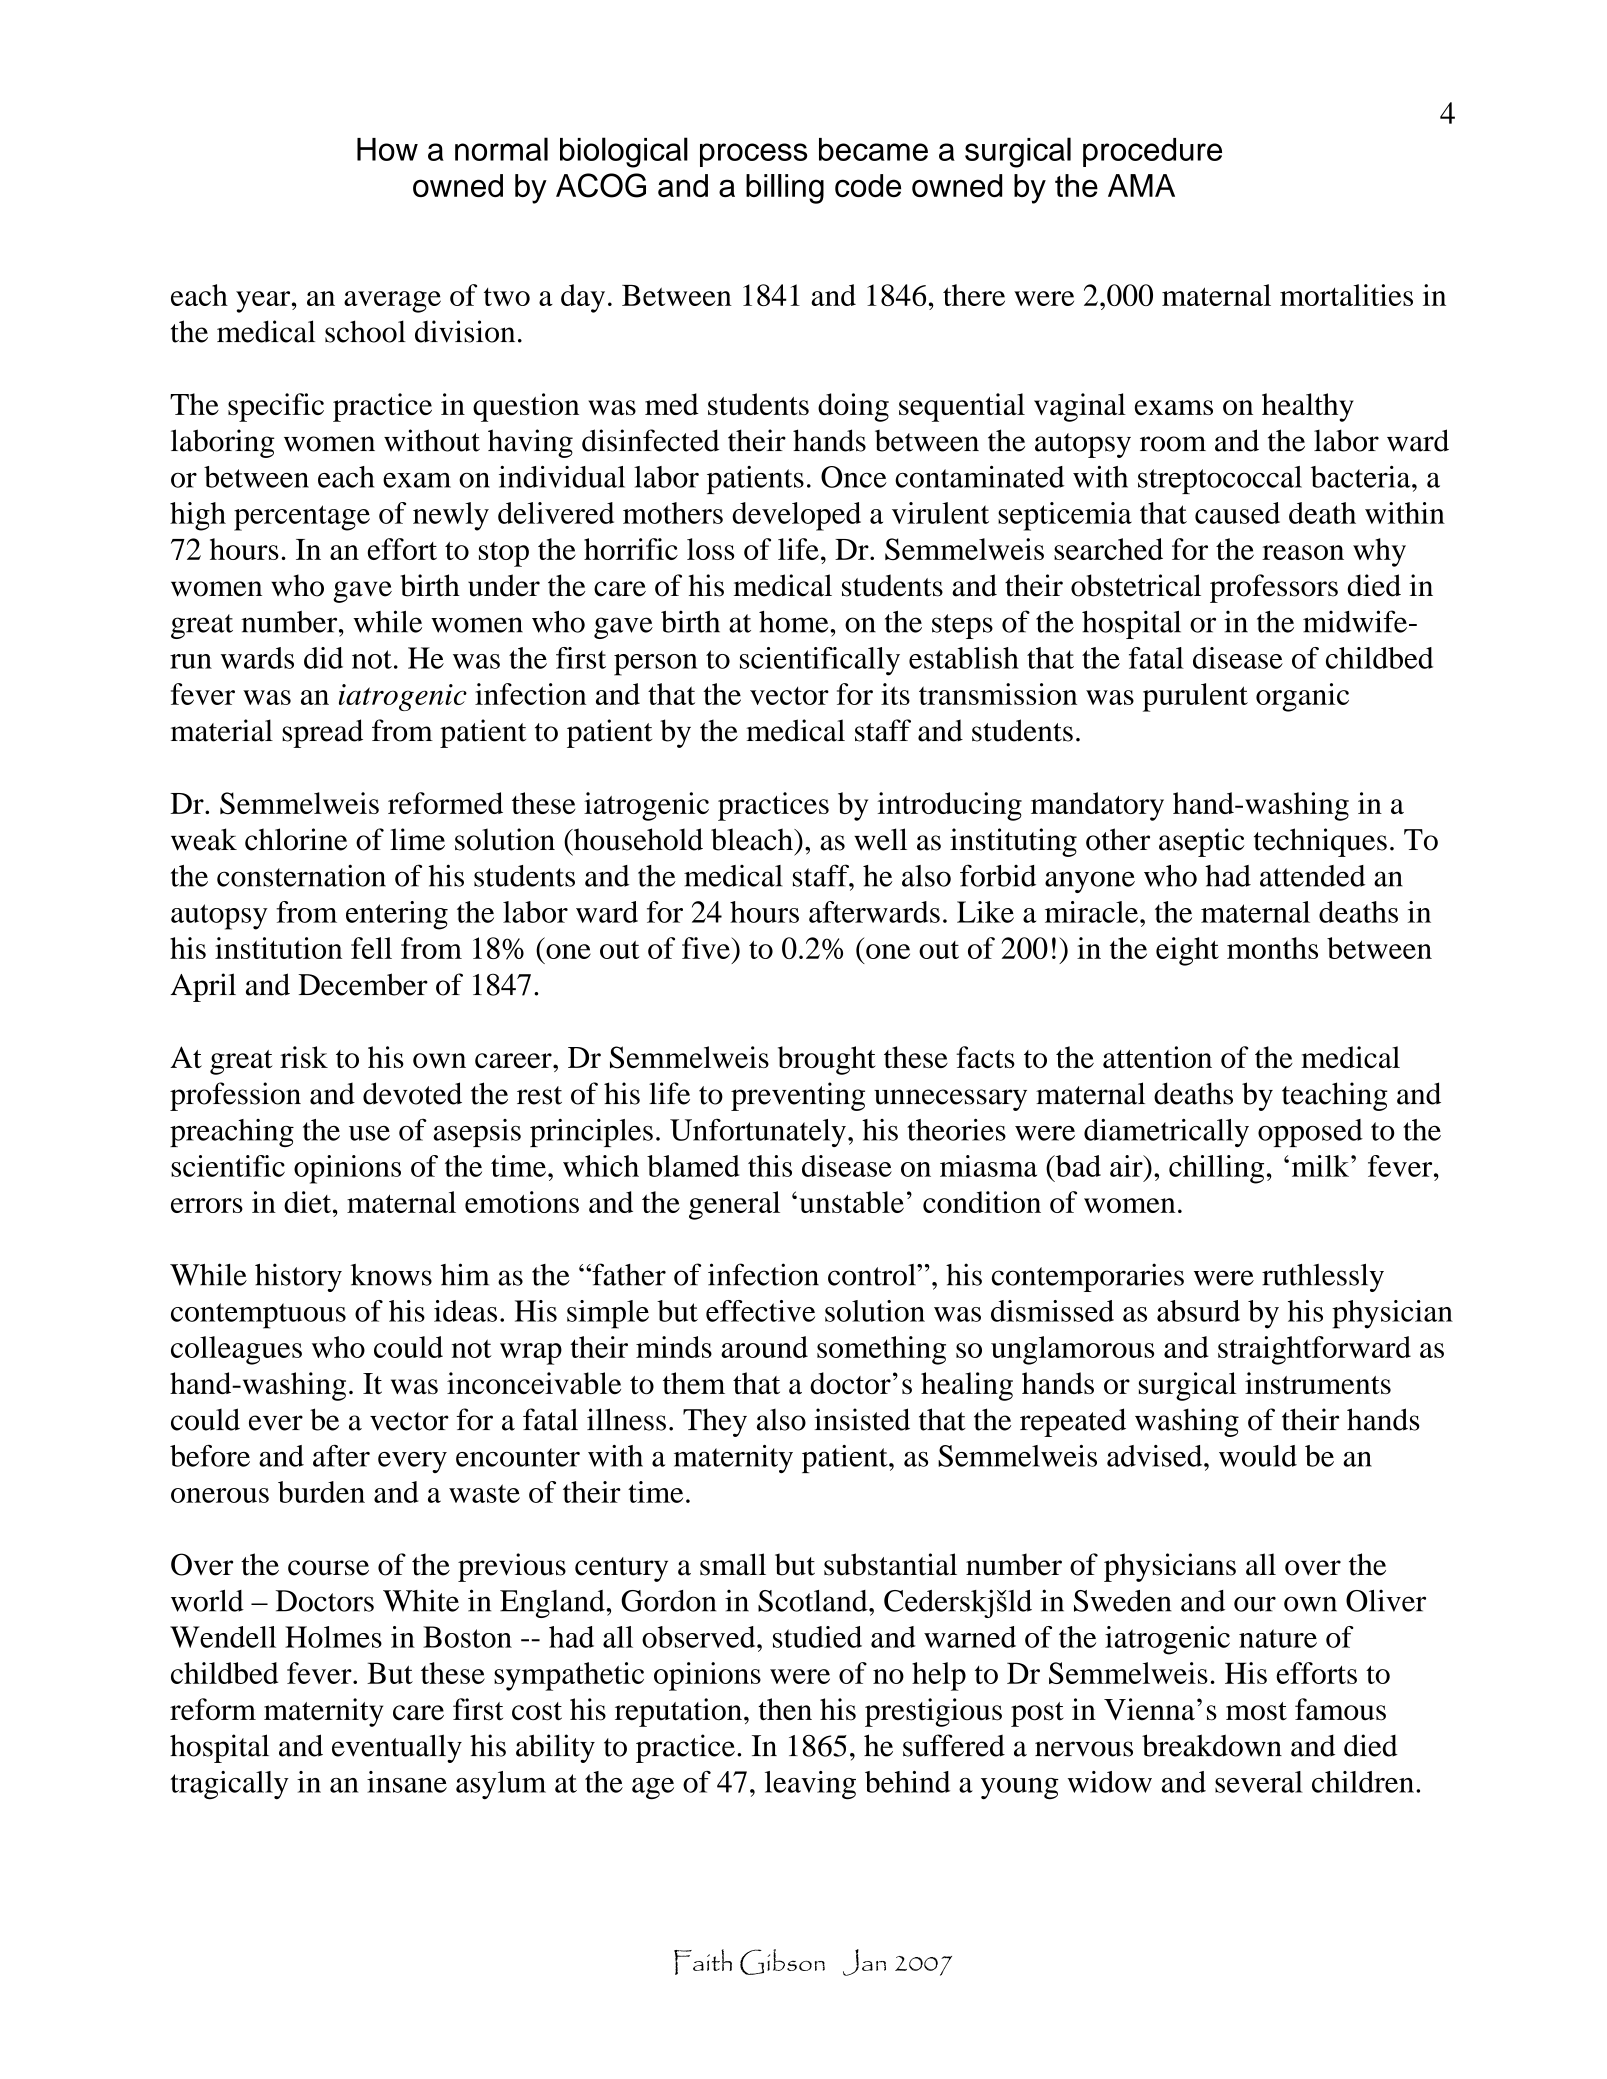  I want to click on billing, so click(785, 189).
